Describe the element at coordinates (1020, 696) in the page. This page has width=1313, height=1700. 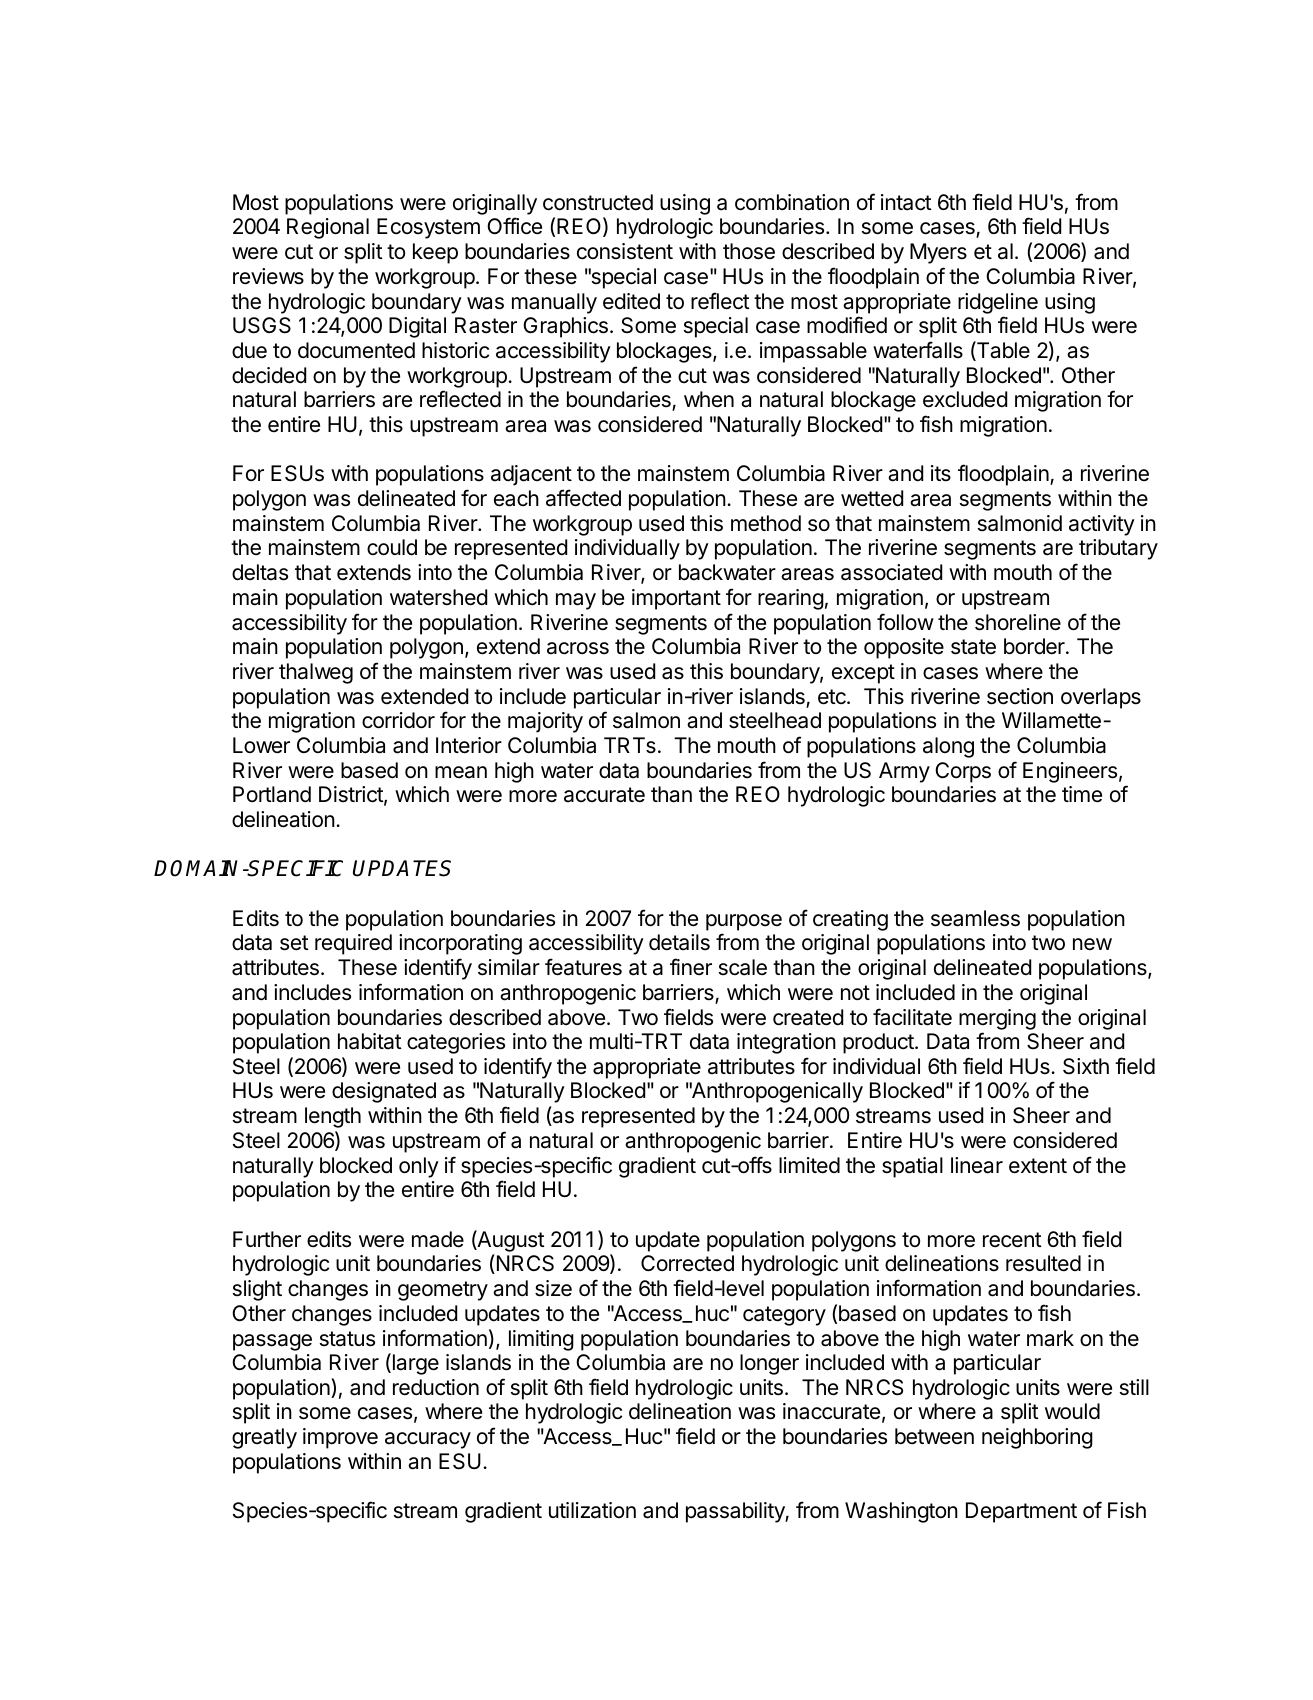
I see `section` at that location.
